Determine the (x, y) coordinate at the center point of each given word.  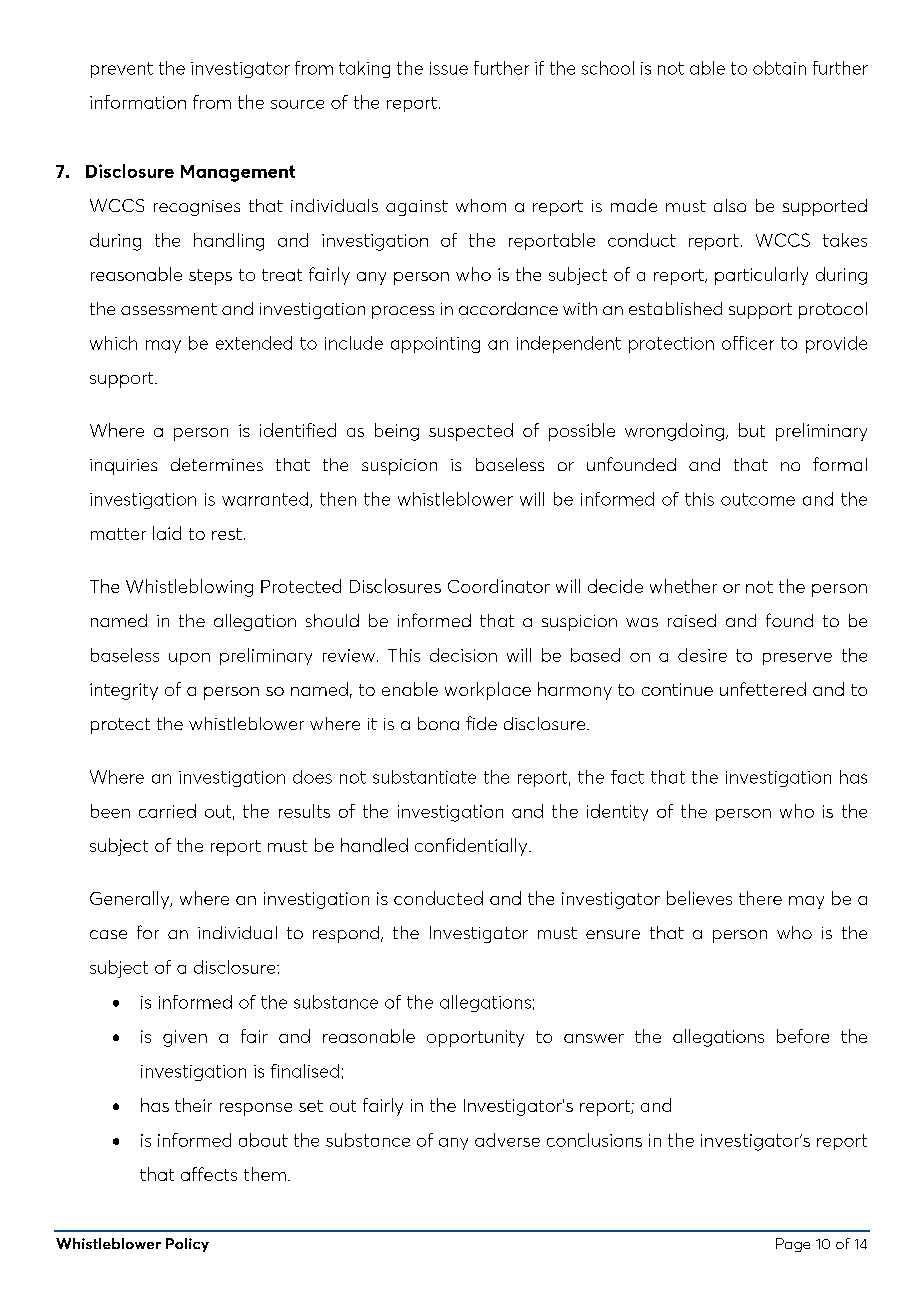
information (138, 102)
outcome (758, 499)
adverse (507, 1140)
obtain (779, 68)
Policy (187, 1245)
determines (217, 464)
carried (167, 811)
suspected (471, 432)
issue (449, 68)
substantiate (424, 777)
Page (793, 1245)
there (760, 898)
